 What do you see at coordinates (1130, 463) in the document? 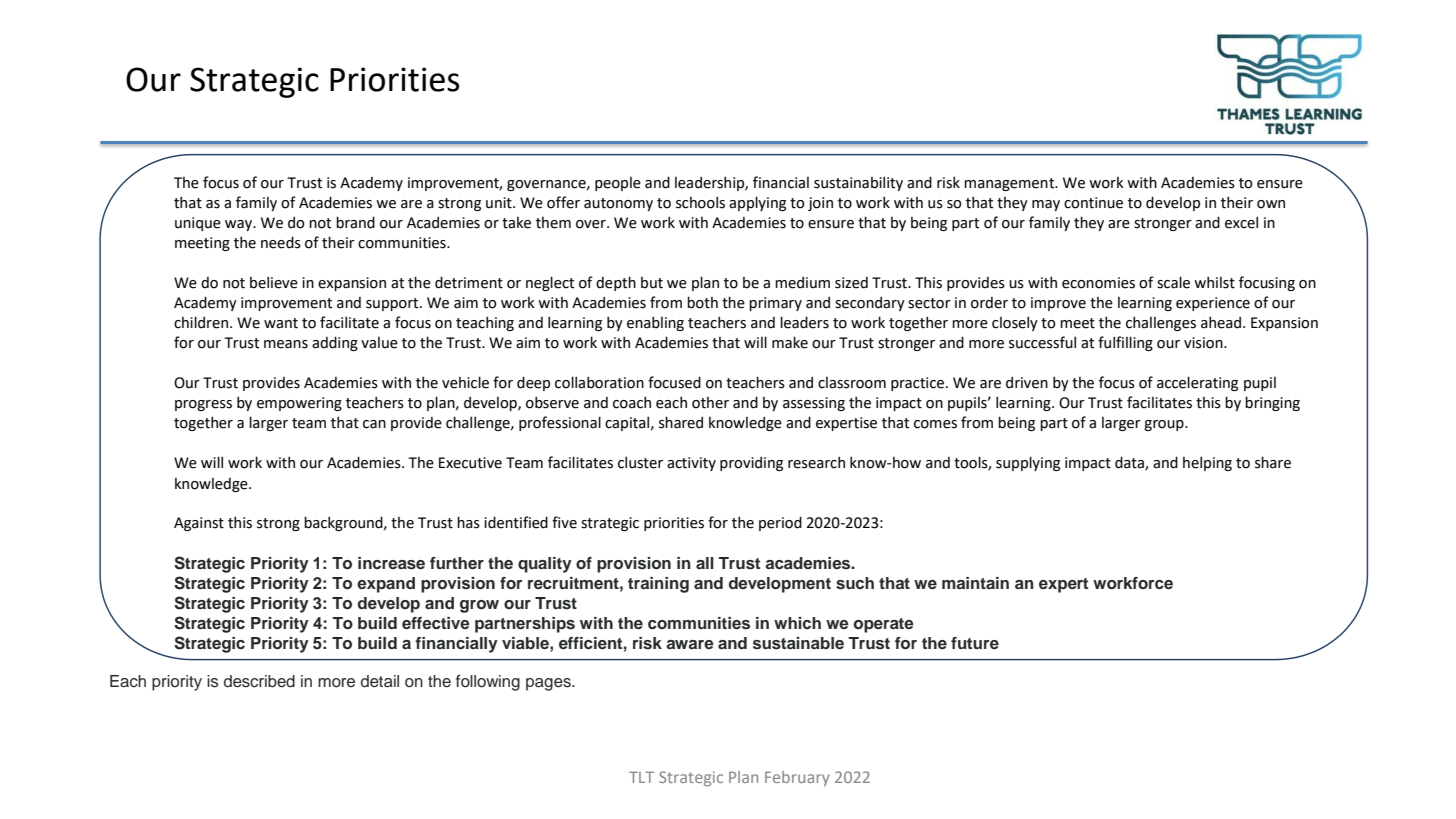
I see `data` at bounding box center [1130, 463].
